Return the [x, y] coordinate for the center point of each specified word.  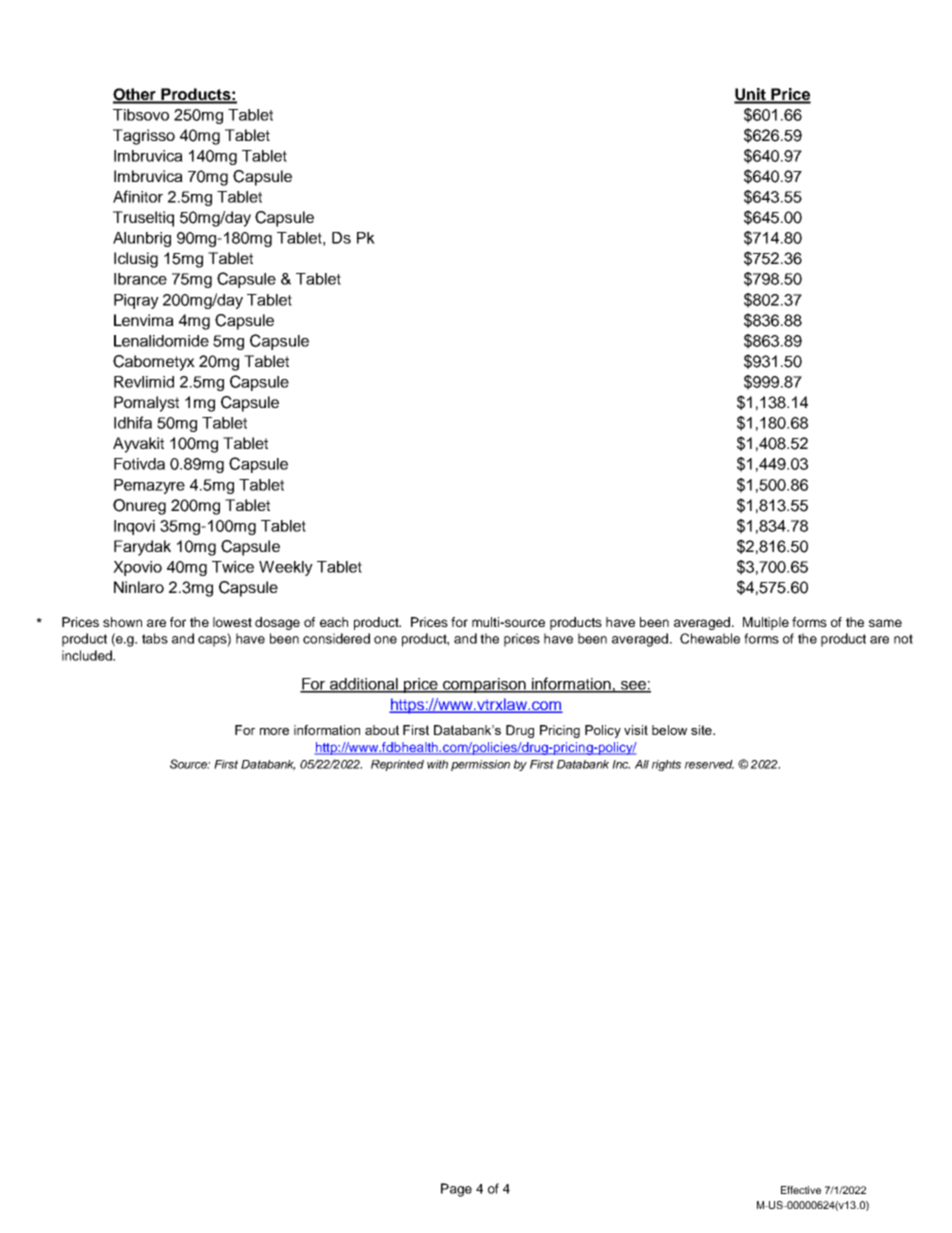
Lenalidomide [161, 341]
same [885, 623]
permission [480, 765]
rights [666, 765]
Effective [801, 1190]
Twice [233, 567]
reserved [709, 764]
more [274, 731]
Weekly [286, 568]
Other [136, 95]
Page [456, 1190]
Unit [751, 95]
